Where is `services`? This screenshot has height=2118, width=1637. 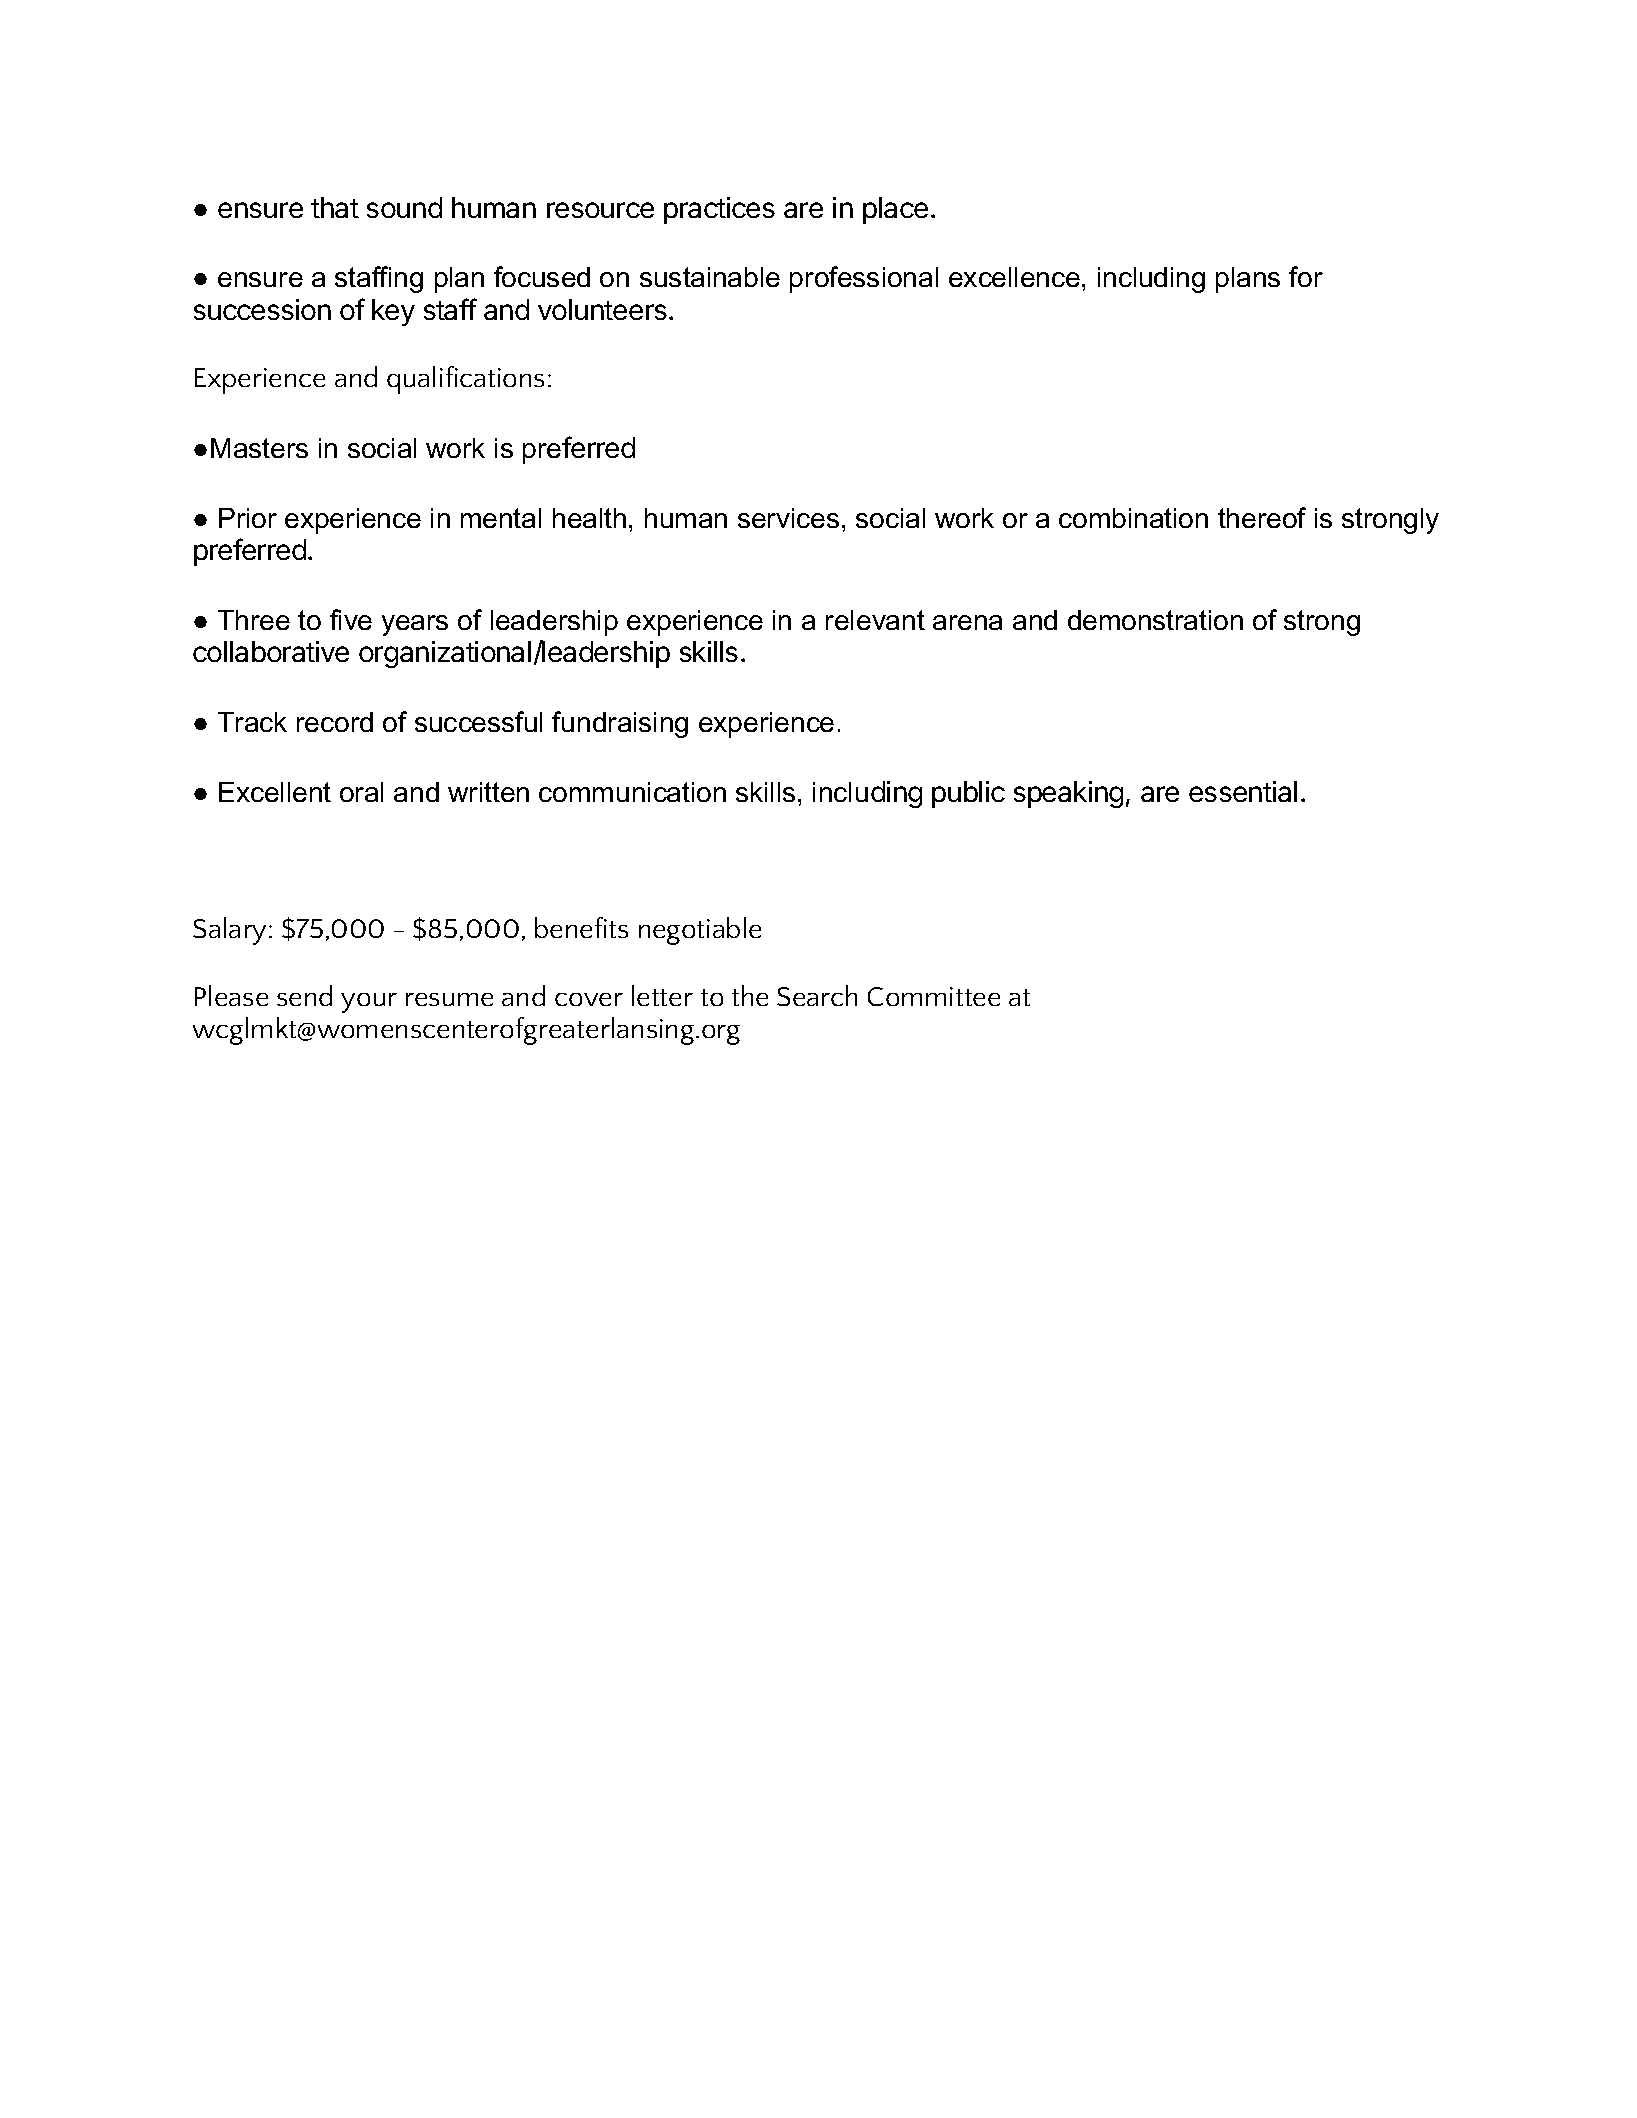
services is located at coordinates (788, 518).
